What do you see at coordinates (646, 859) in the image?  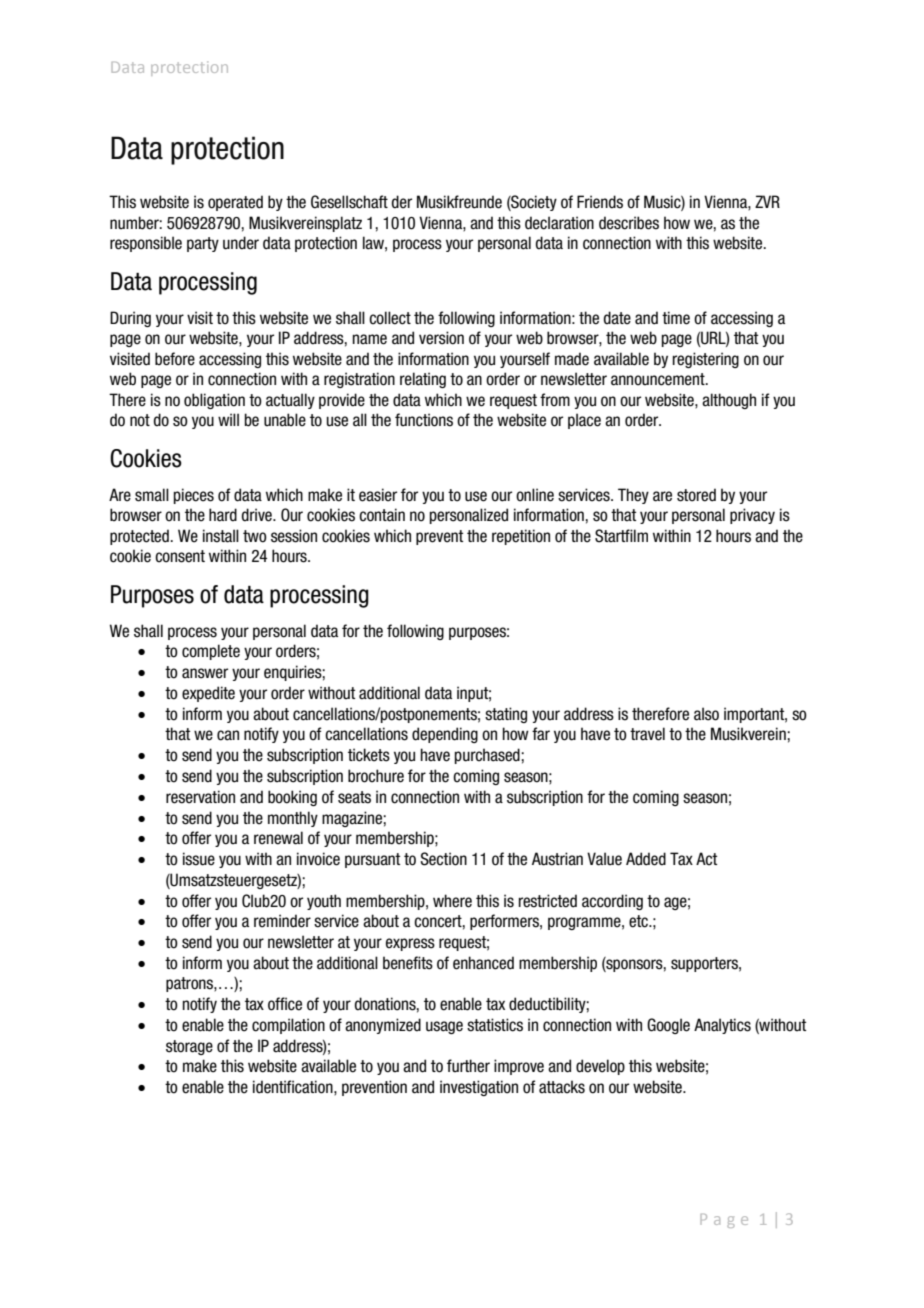 I see `Added` at bounding box center [646, 859].
